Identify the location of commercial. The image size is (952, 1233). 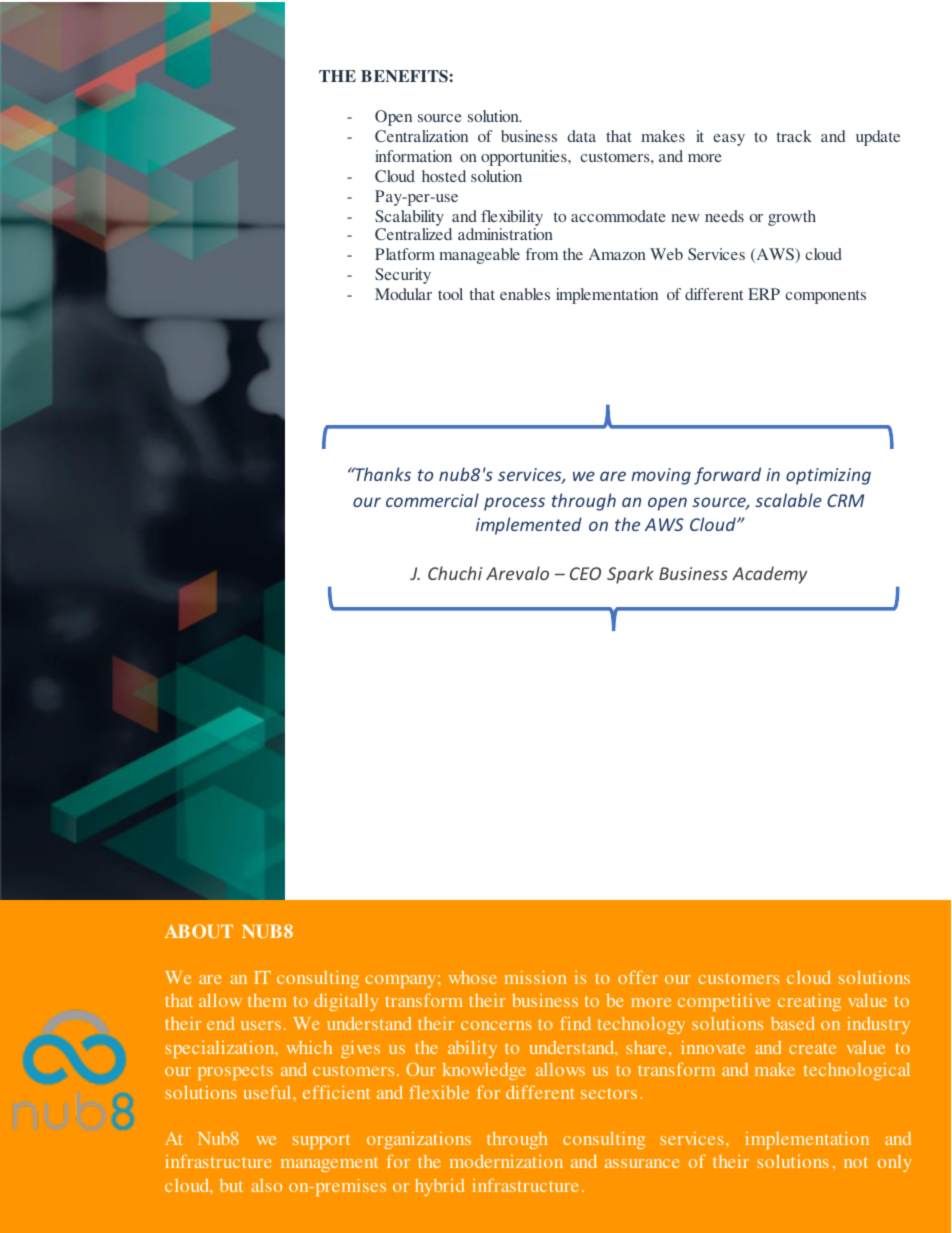
(432, 500).
